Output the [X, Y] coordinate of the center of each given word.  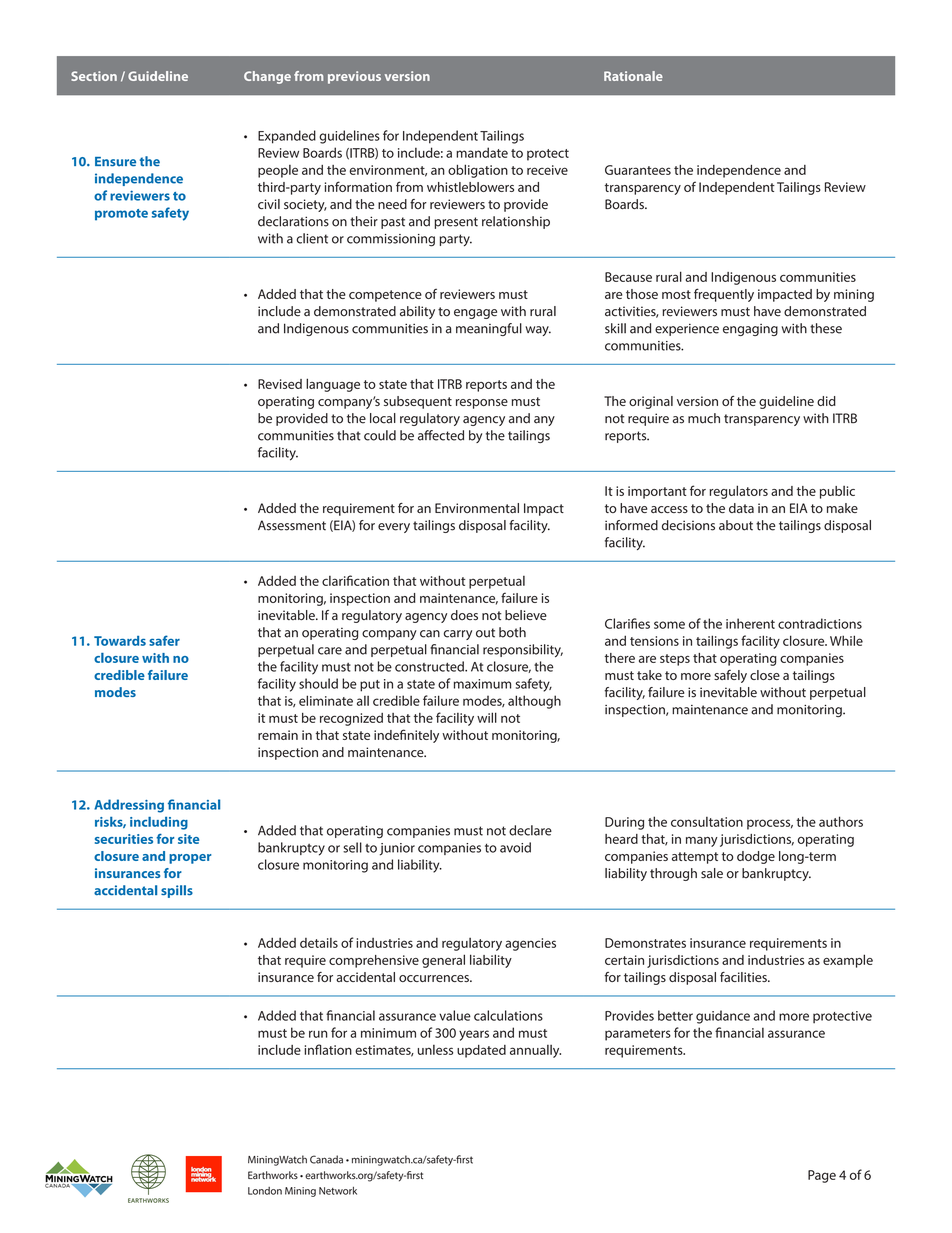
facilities [744, 977]
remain [278, 735]
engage [475, 314]
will [487, 717]
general [443, 961]
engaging [750, 330]
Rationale [633, 76]
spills [177, 891]
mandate [482, 152]
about [736, 525]
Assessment [292, 525]
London [265, 1191]
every [394, 528]
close [765, 675]
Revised [280, 384]
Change [267, 77]
